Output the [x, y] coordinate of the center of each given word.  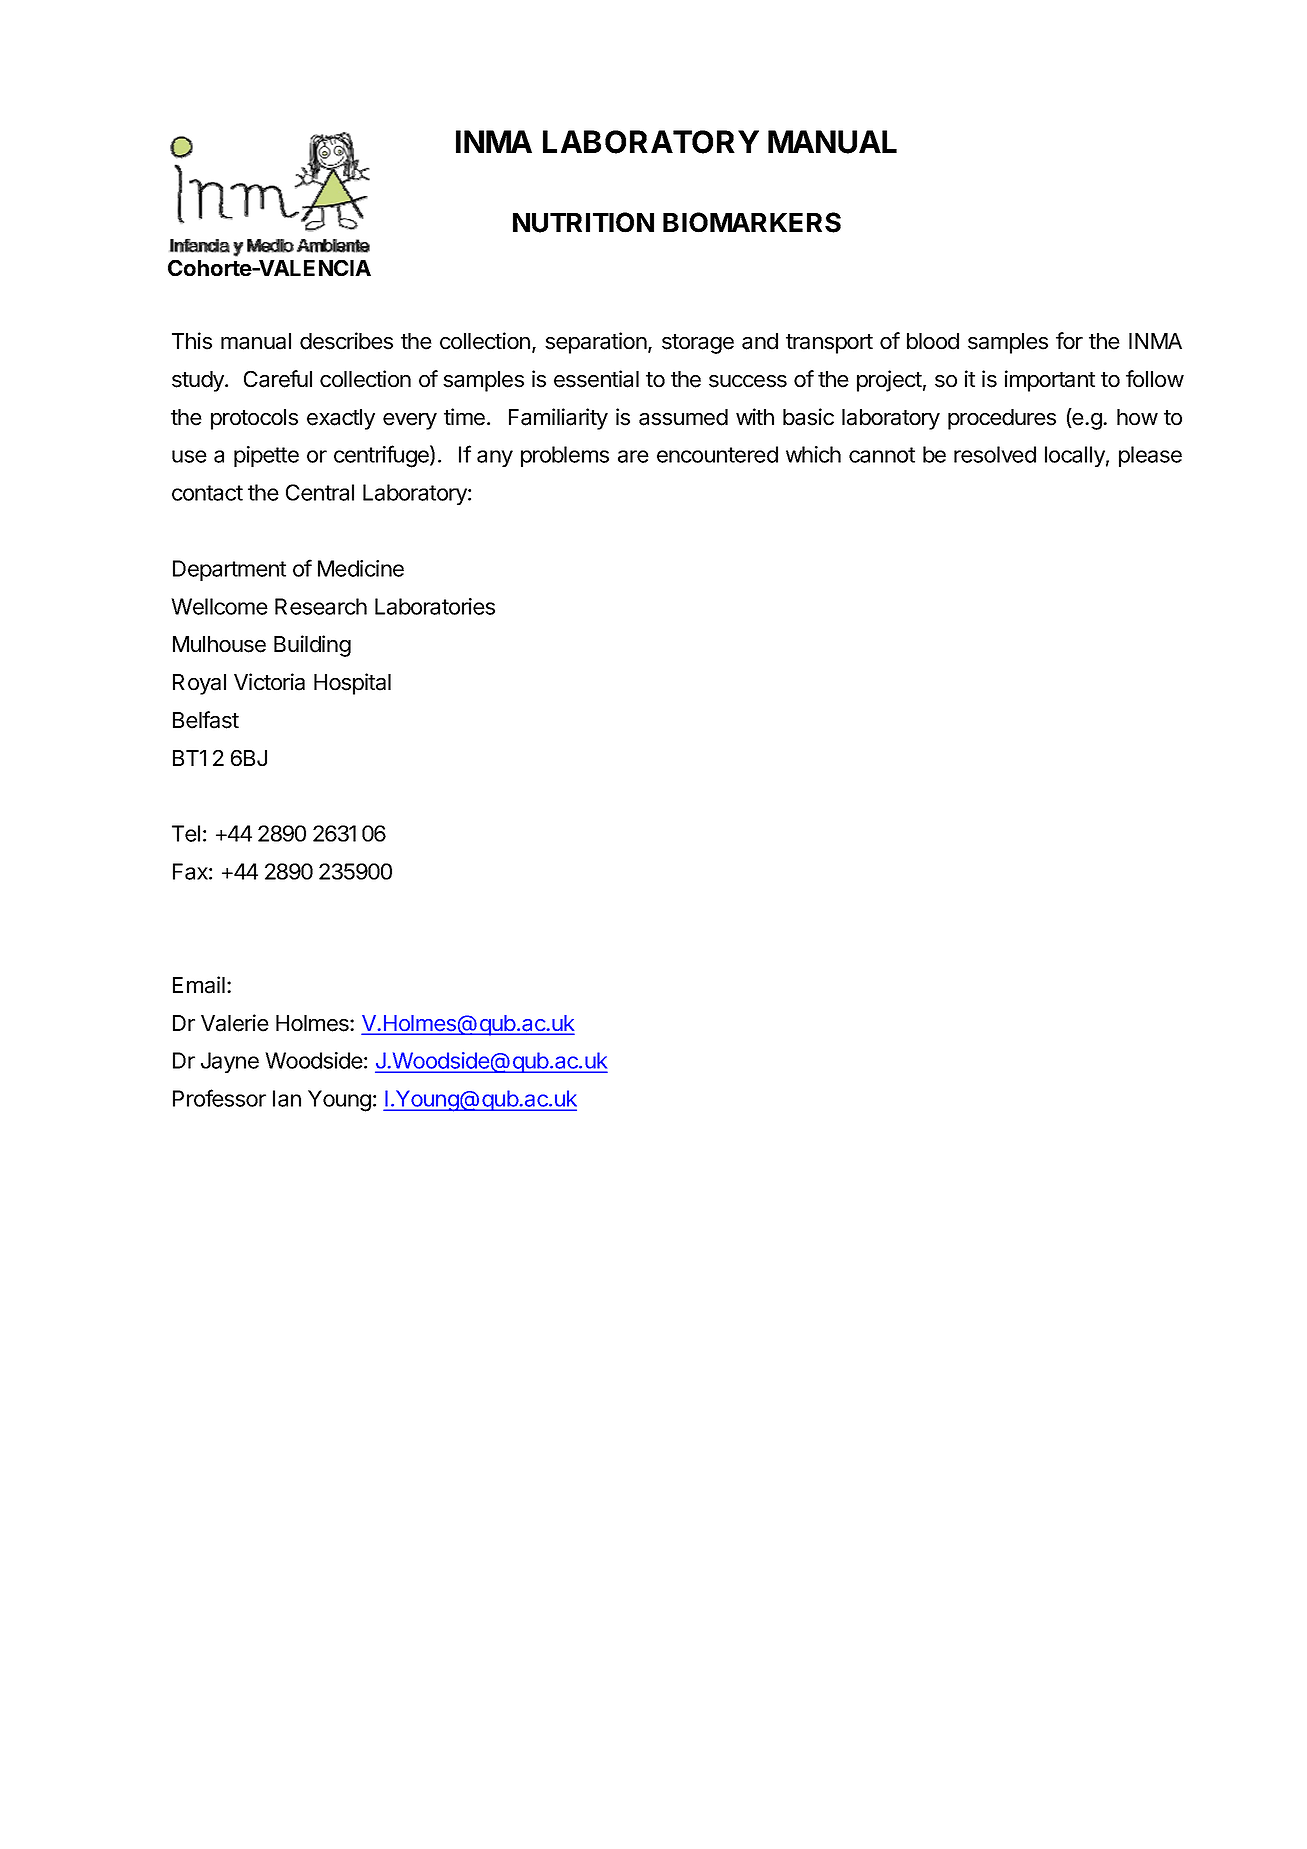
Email [199, 985]
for [1069, 341]
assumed [683, 417]
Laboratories [435, 606]
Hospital [352, 684]
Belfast [206, 720]
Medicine [361, 568]
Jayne [230, 1062]
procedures [1002, 419]
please [1150, 456]
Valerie [235, 1023]
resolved [995, 454]
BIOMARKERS [752, 222]
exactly [341, 419]
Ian [287, 1098]
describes [346, 341]
